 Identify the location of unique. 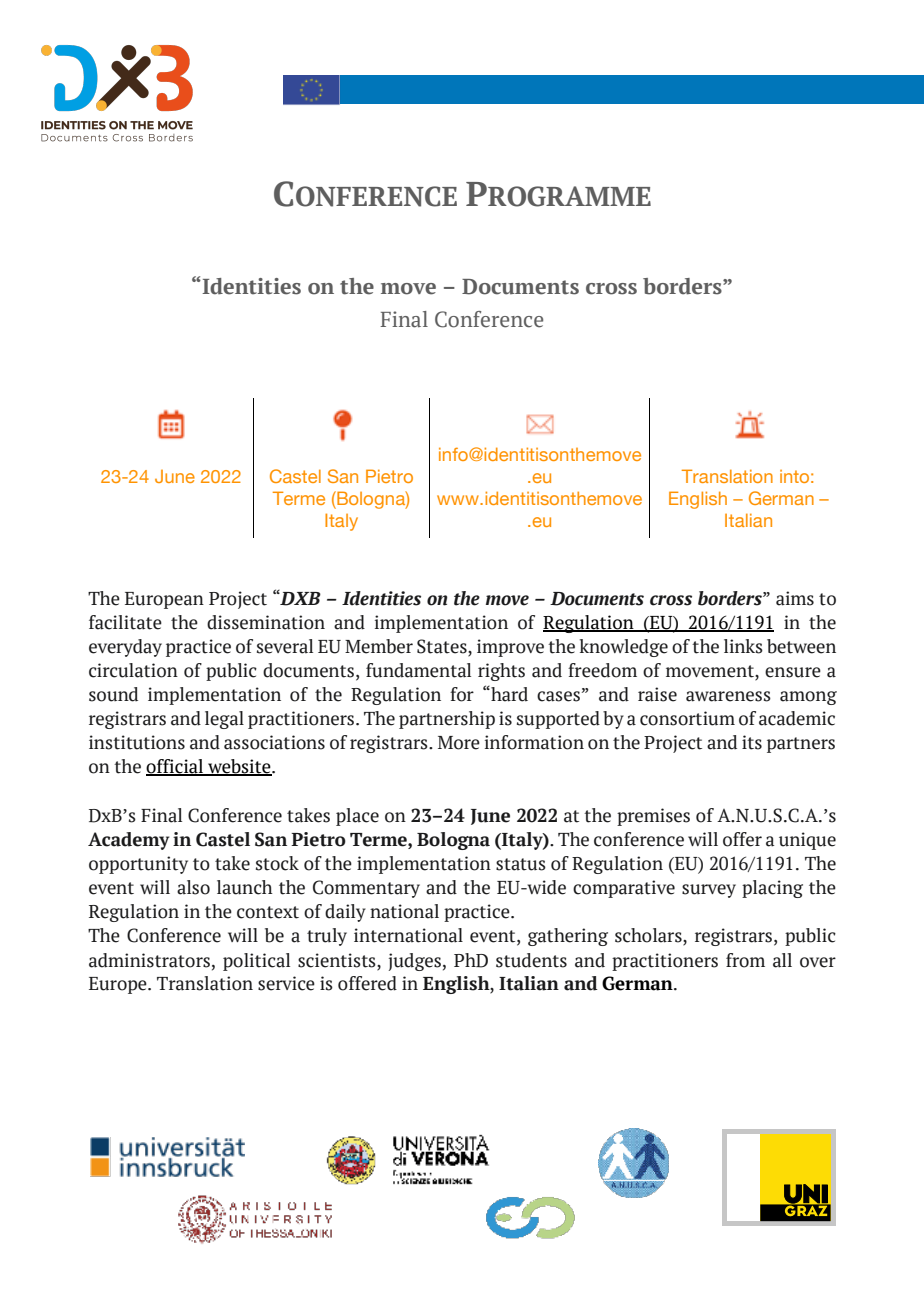
(807, 841).
